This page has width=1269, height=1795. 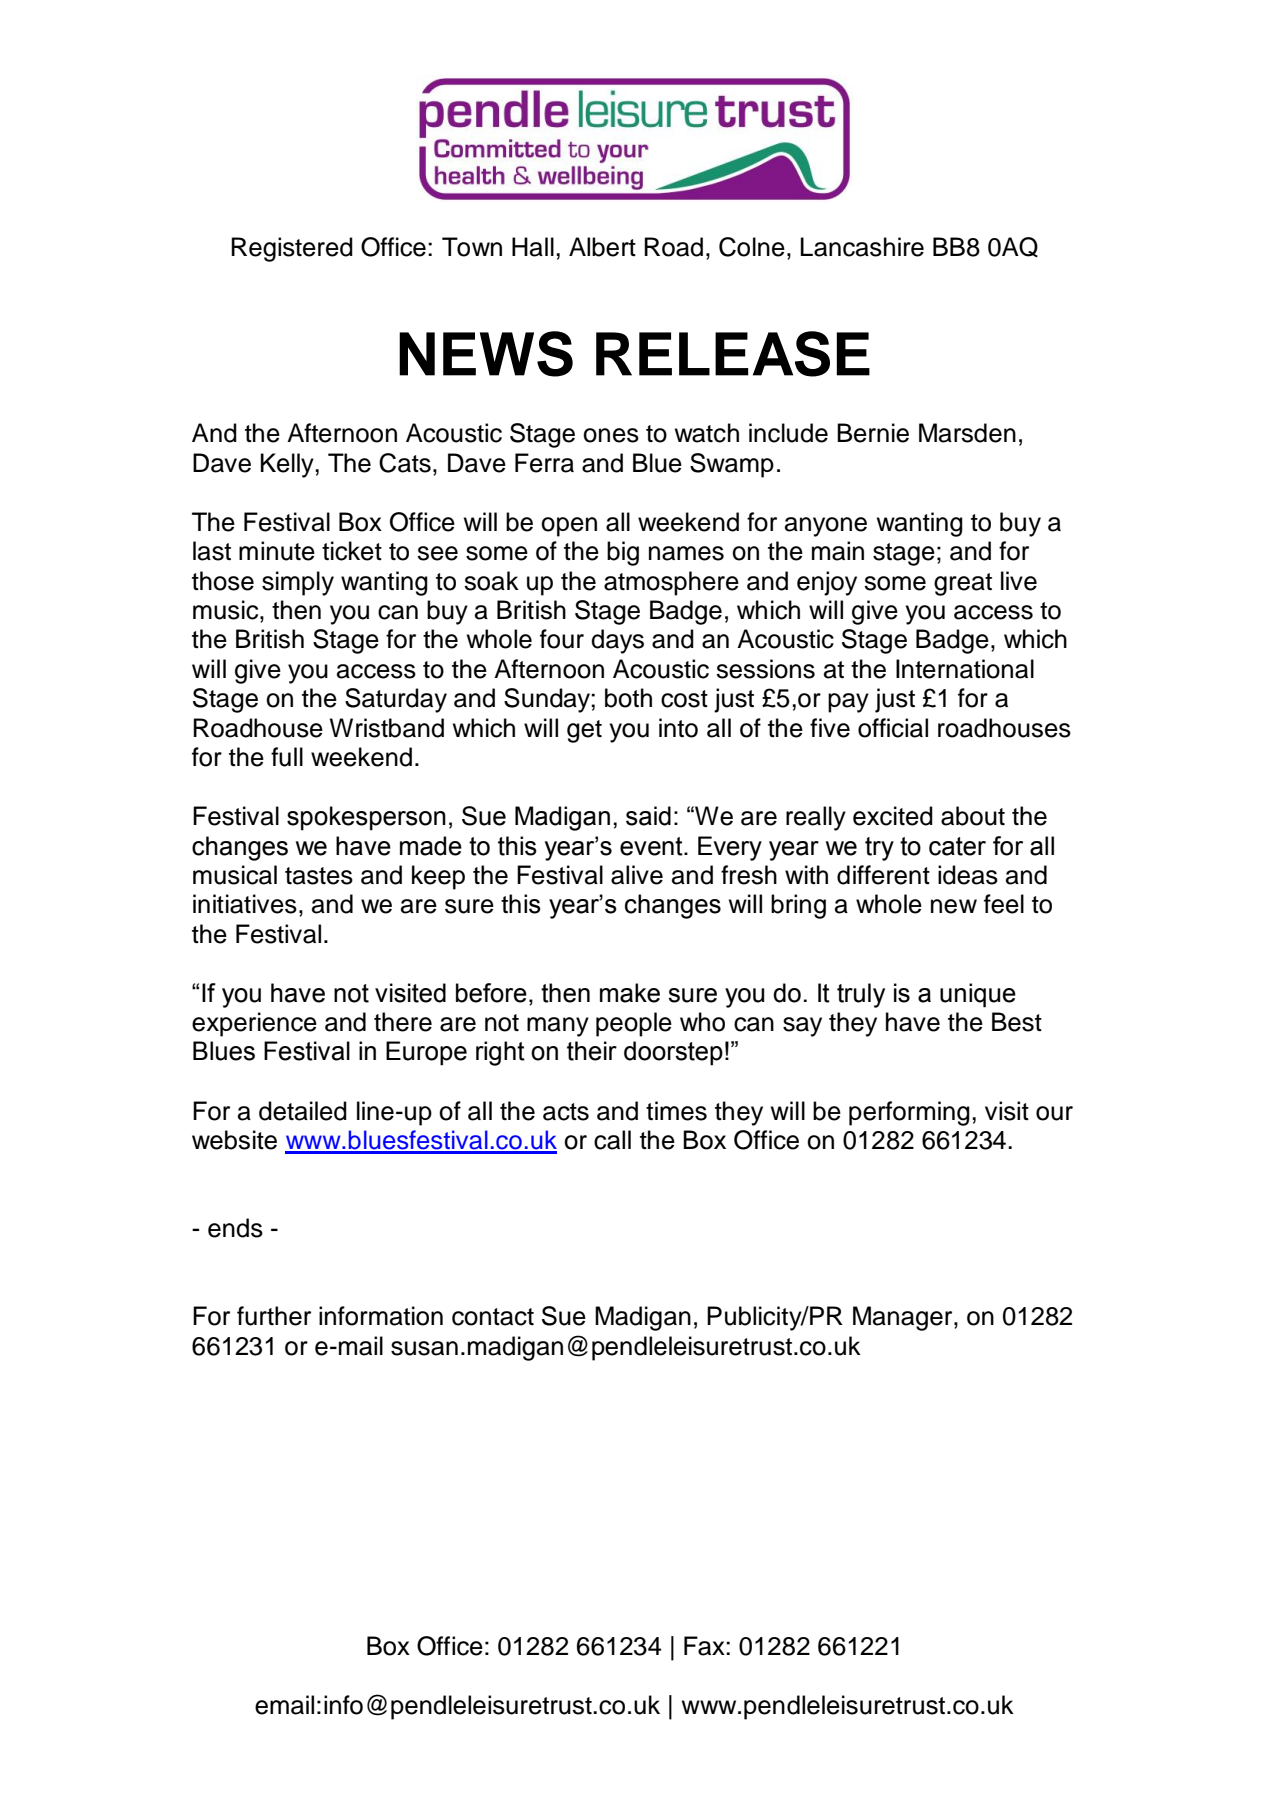 What do you see at coordinates (963, 584) in the page?
I see `great` at bounding box center [963, 584].
